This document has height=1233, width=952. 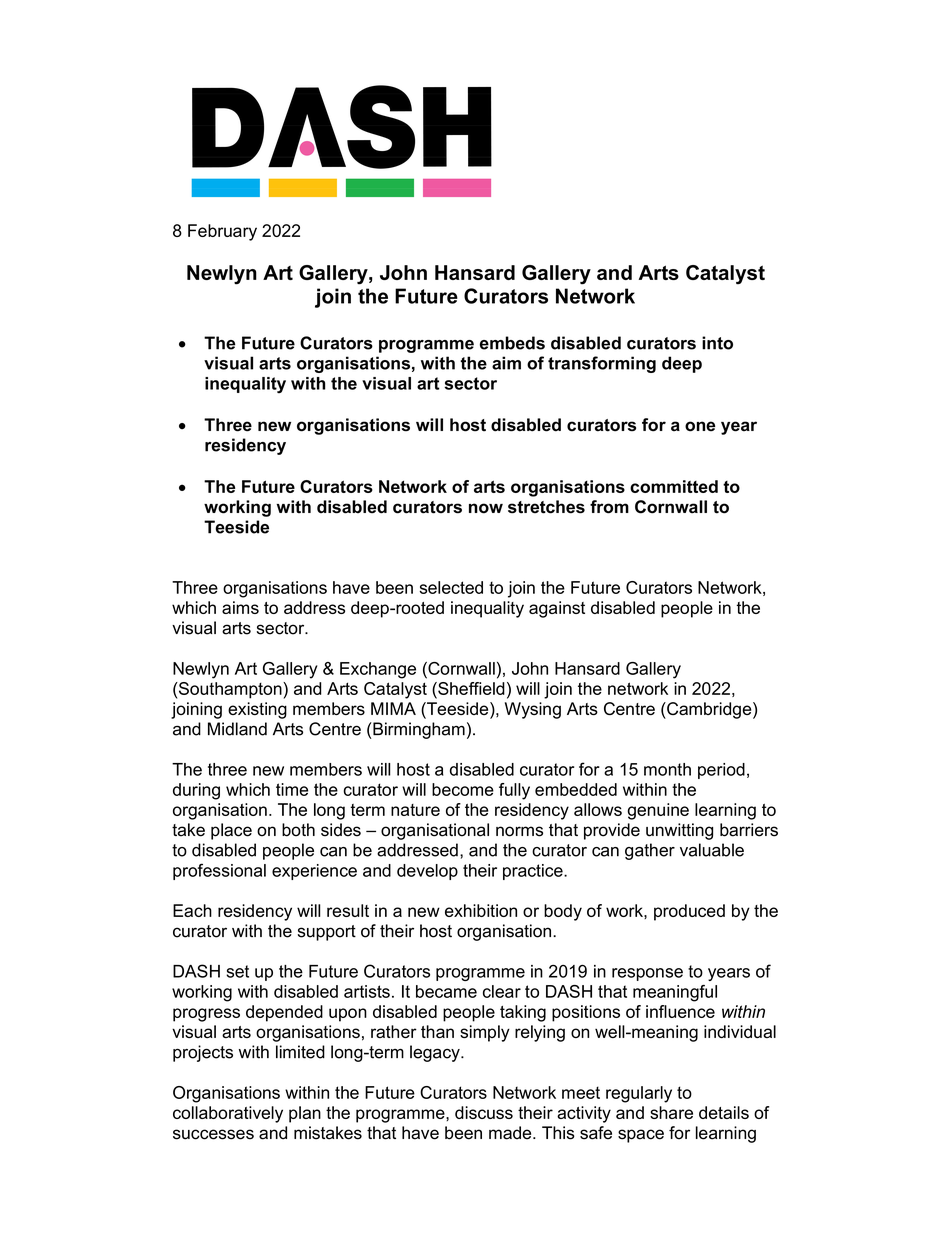 What do you see at coordinates (674, 486) in the document?
I see `committed` at bounding box center [674, 486].
